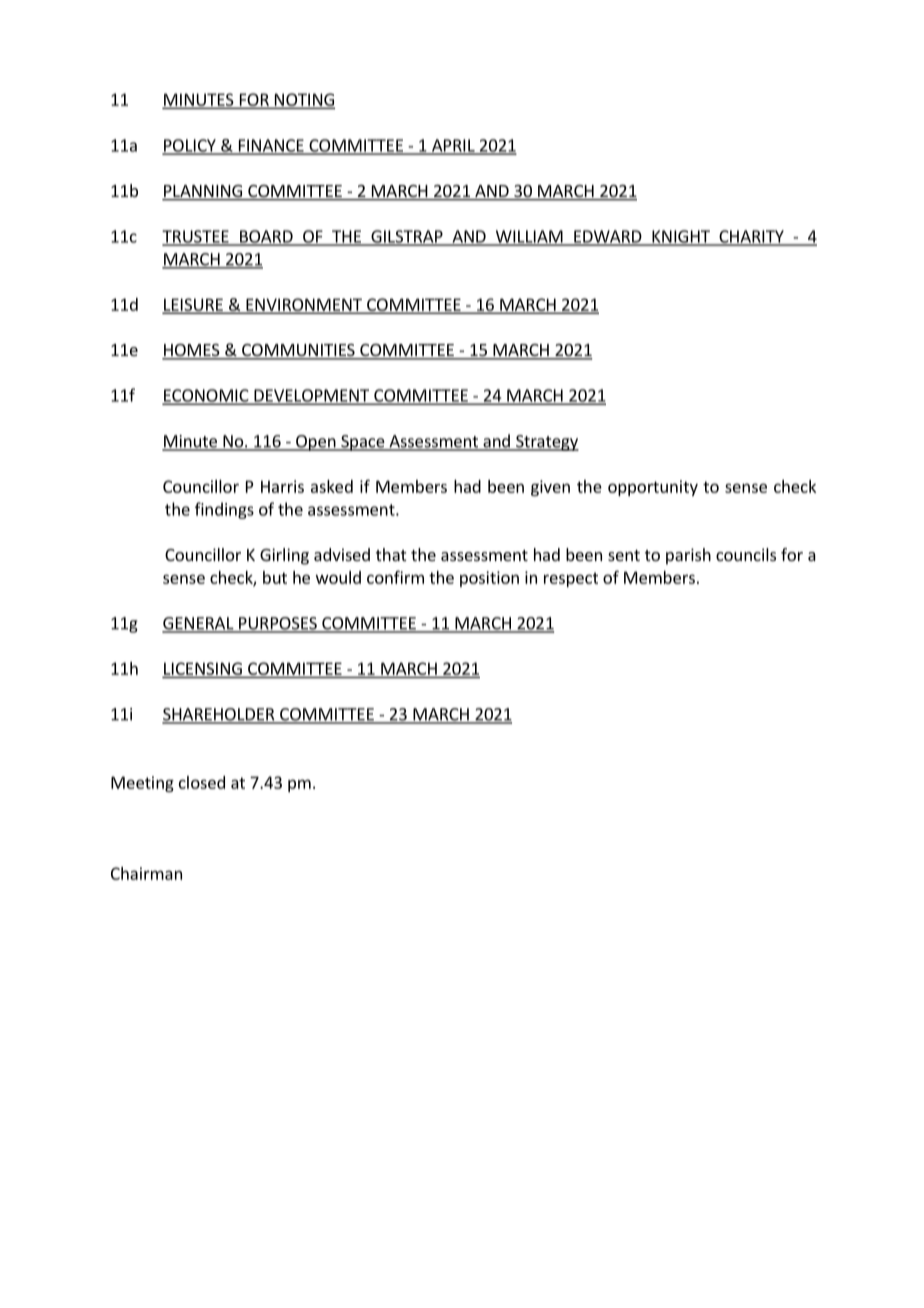  Describe the element at coordinates (529, 237) in the page. I see `WILLIAM` at that location.
